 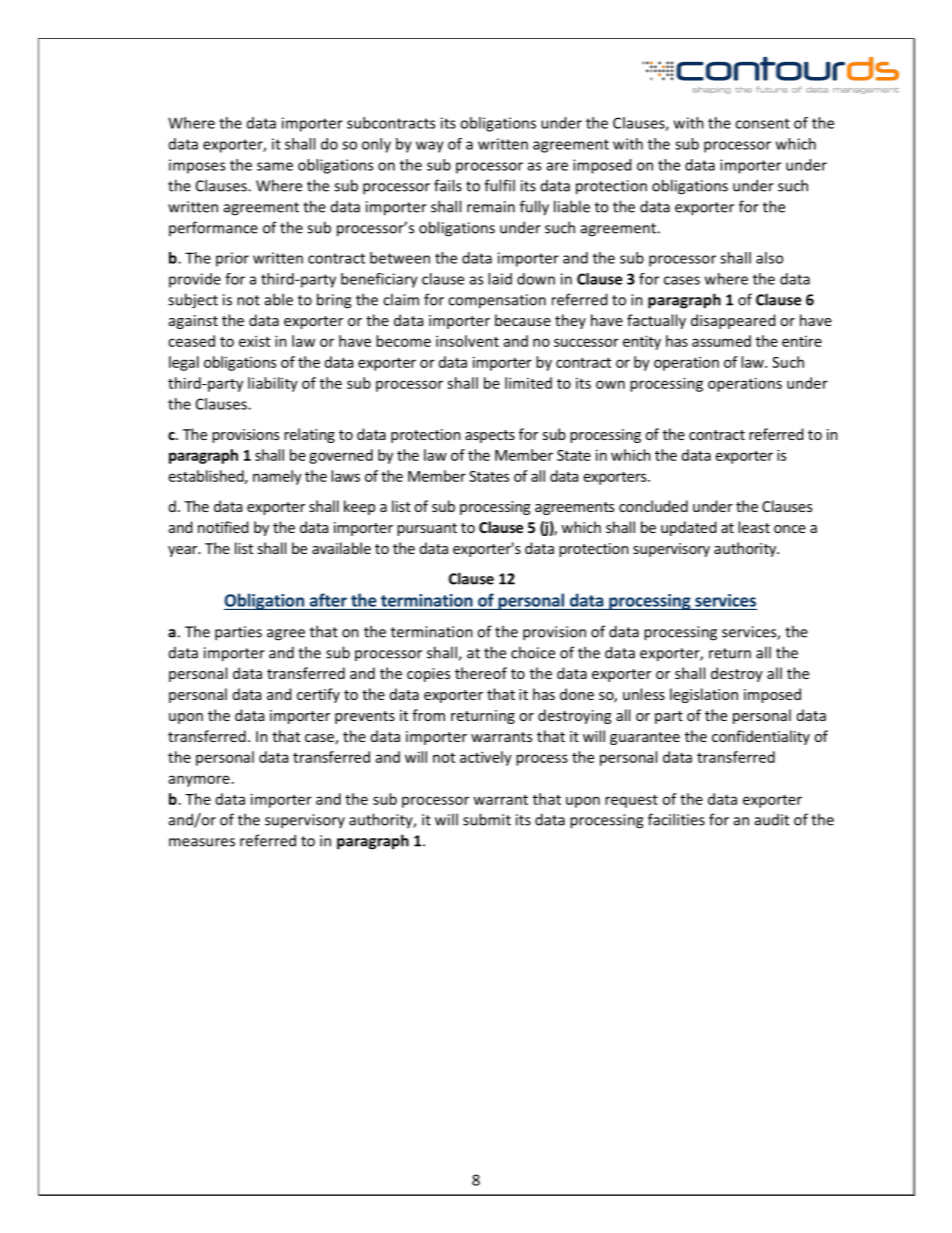 What do you see at coordinates (754, 527) in the screenshot?
I see `least` at bounding box center [754, 527].
